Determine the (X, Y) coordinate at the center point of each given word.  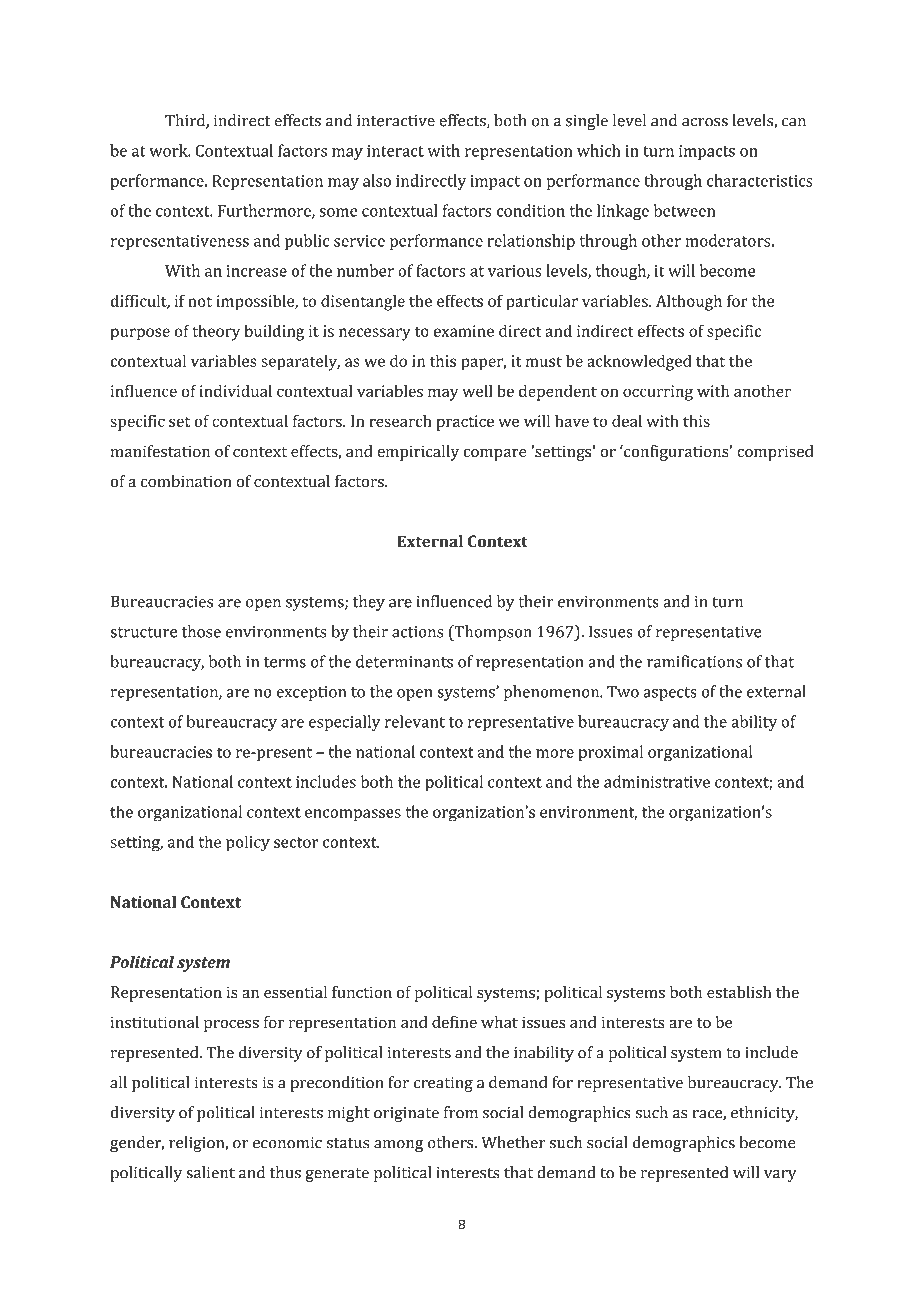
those (201, 631)
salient (210, 1172)
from (461, 1112)
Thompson (492, 633)
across (705, 122)
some (338, 212)
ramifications (694, 661)
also (377, 180)
